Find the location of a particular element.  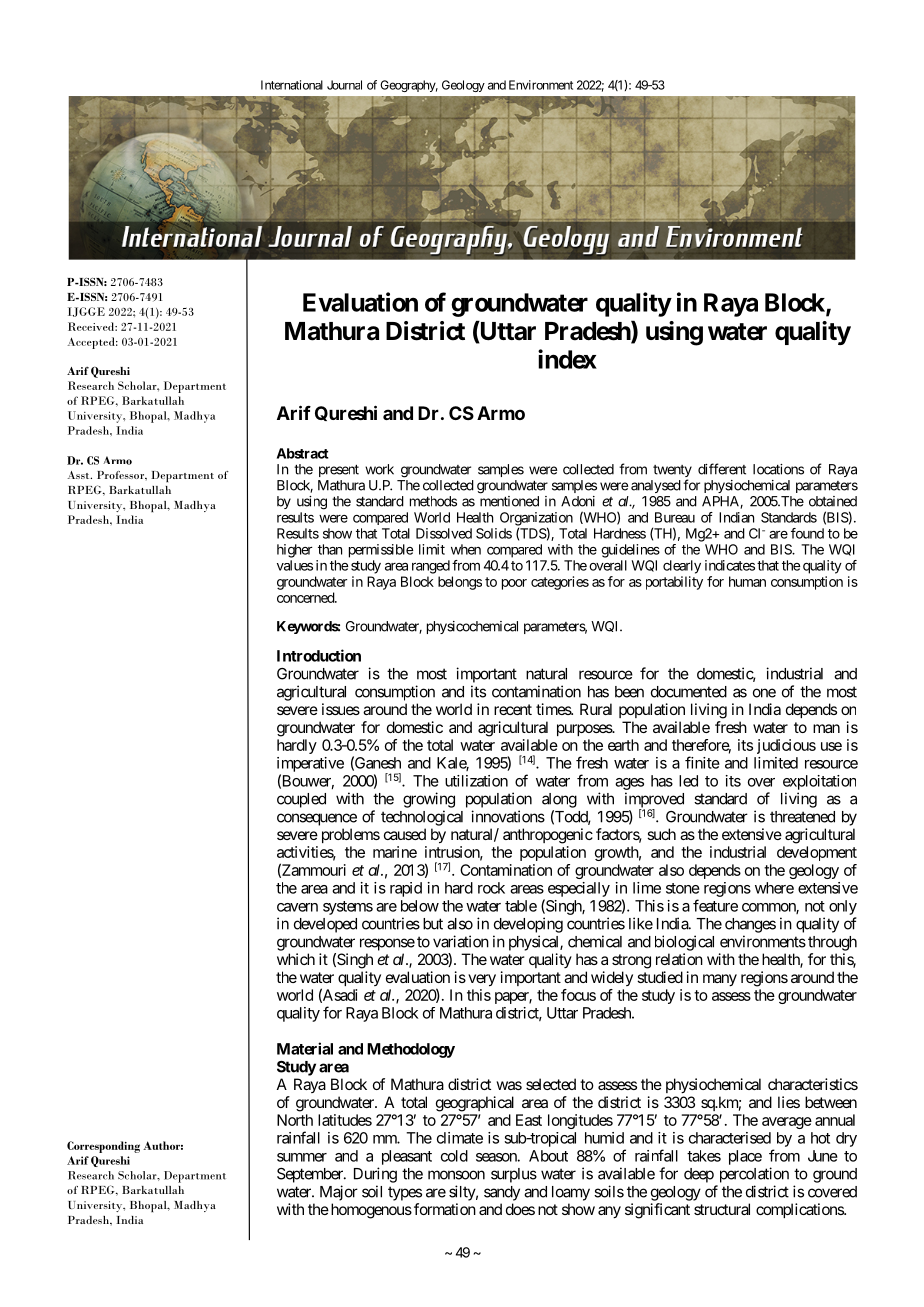

Journal is located at coordinates (344, 85).
